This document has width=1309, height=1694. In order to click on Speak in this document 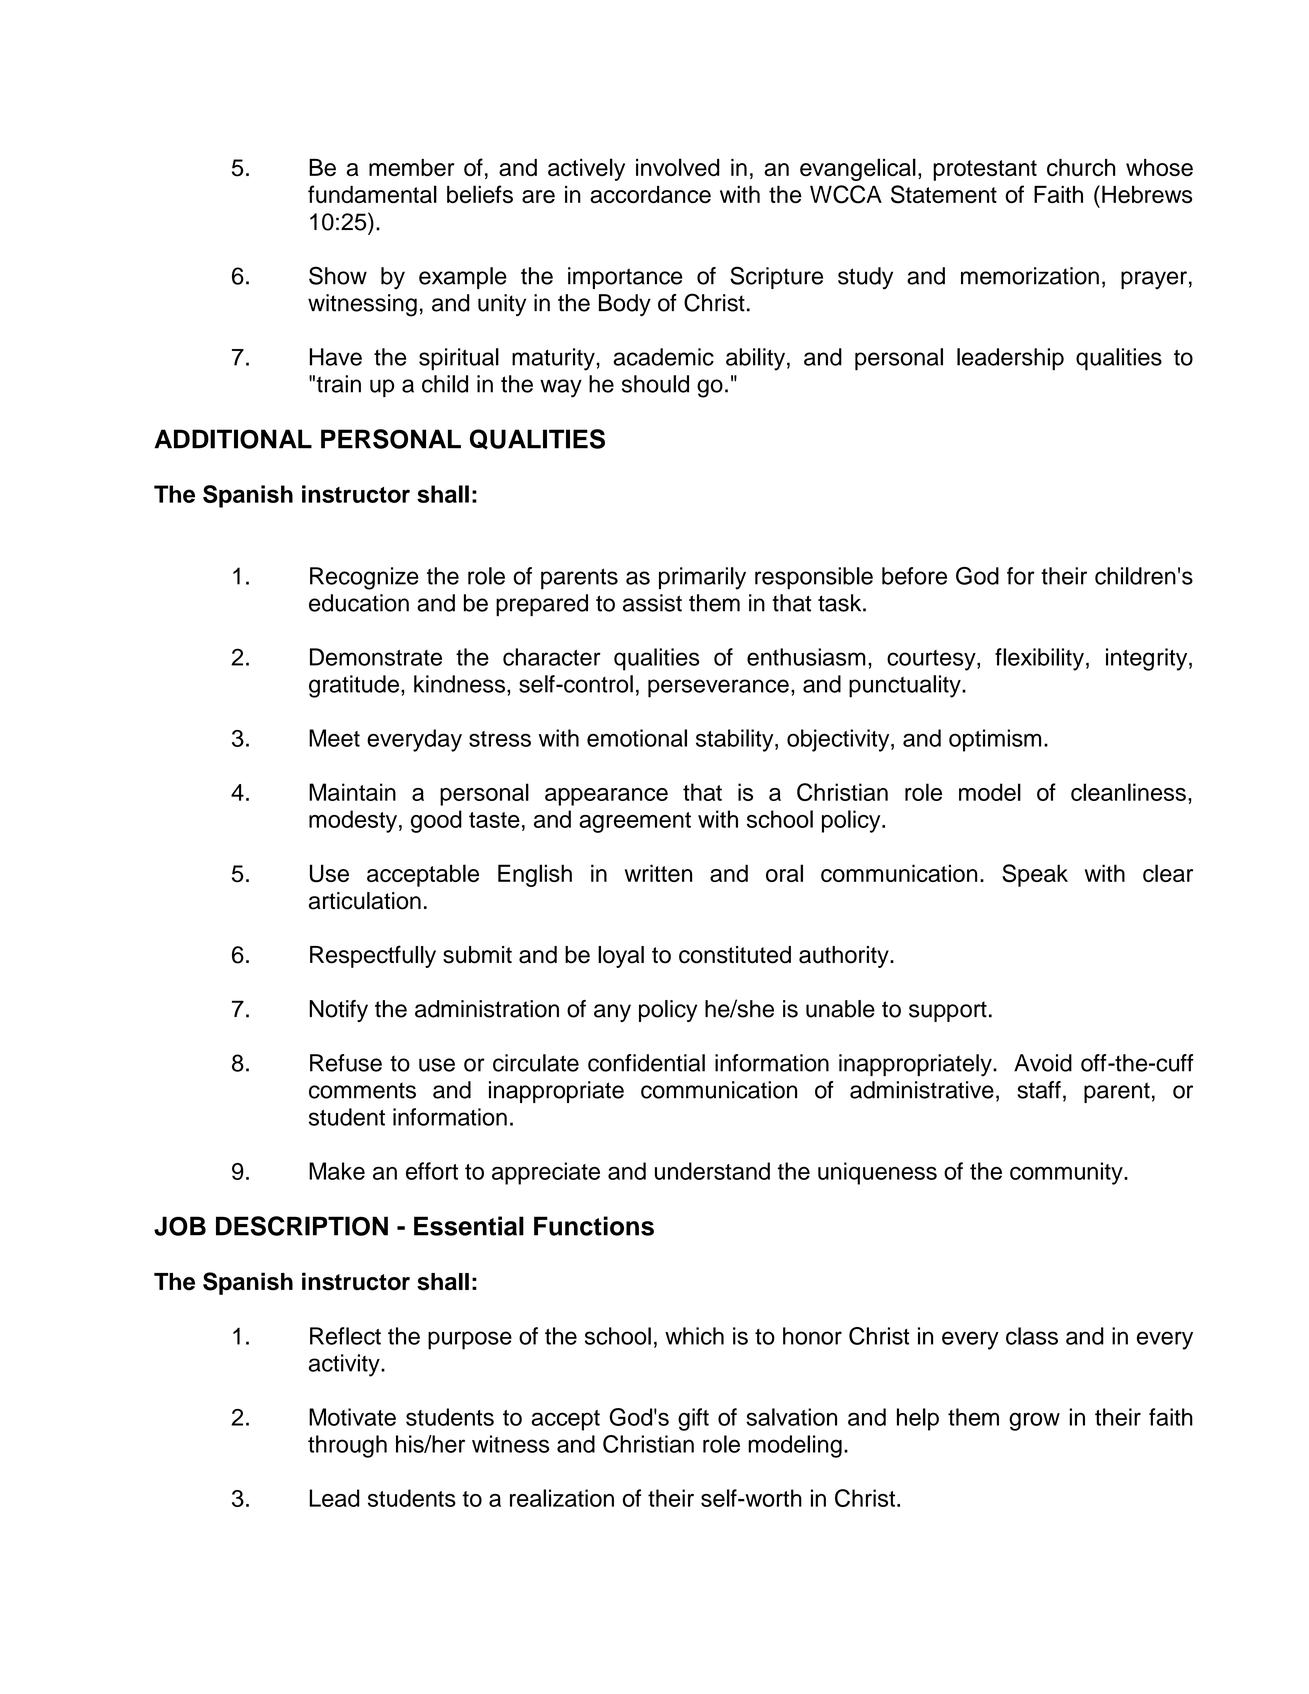, I will do `click(1035, 875)`.
